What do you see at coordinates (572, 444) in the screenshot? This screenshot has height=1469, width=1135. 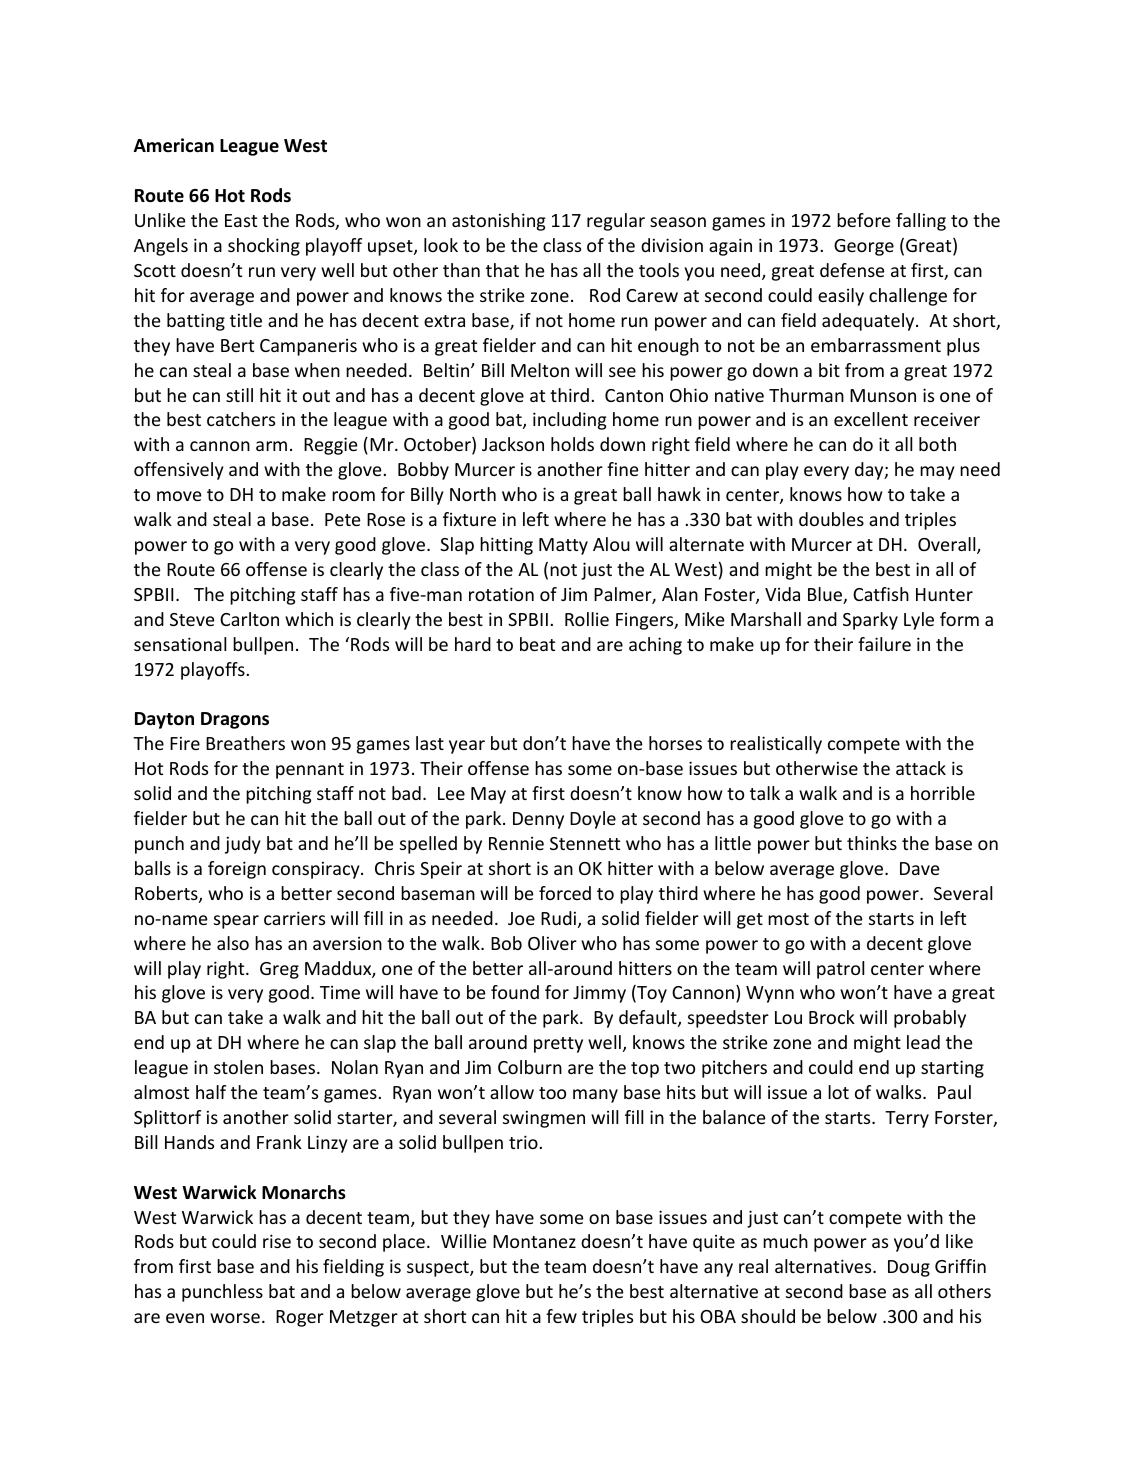 I see `holds` at bounding box center [572, 444].
